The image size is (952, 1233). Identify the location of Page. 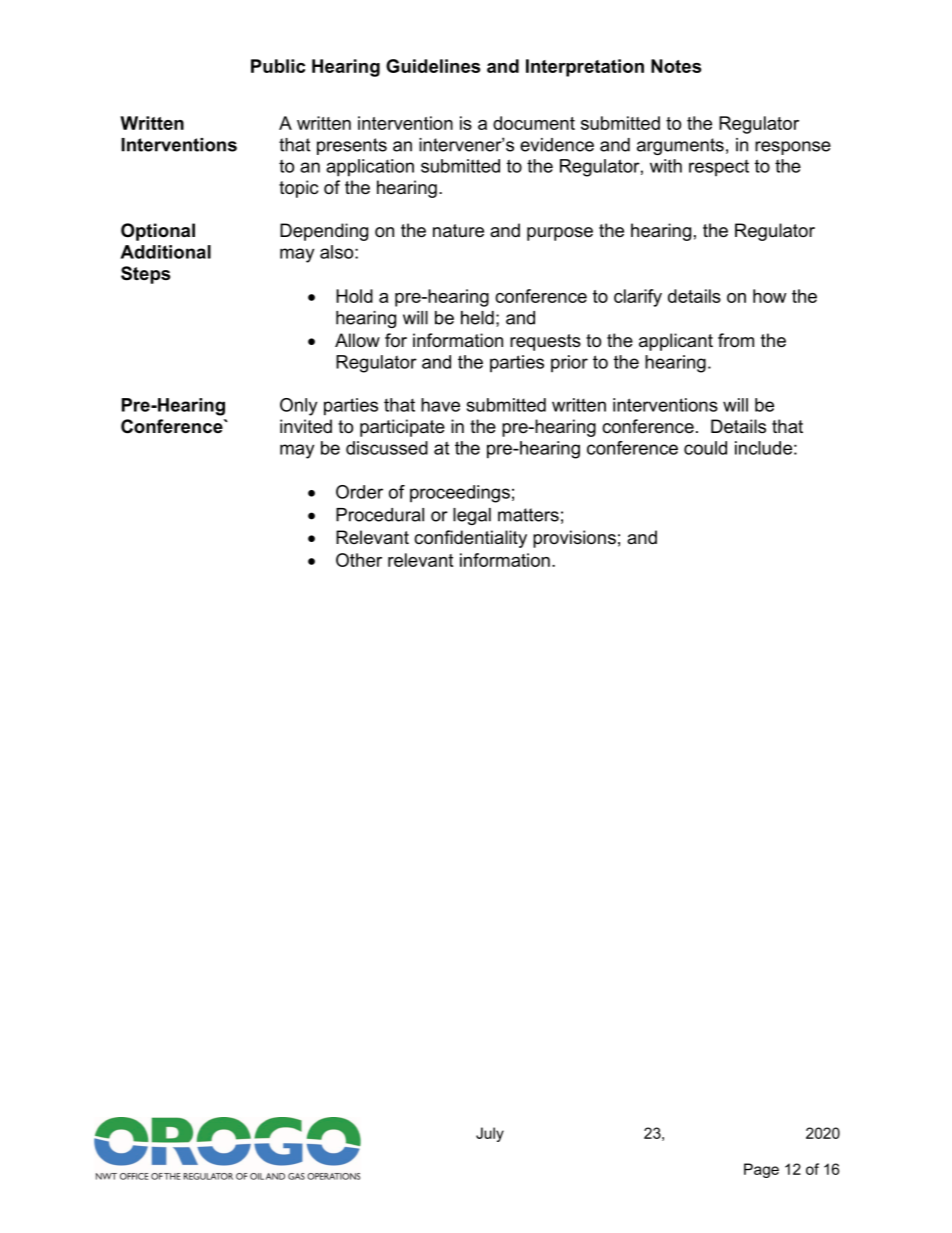
(761, 1170).
